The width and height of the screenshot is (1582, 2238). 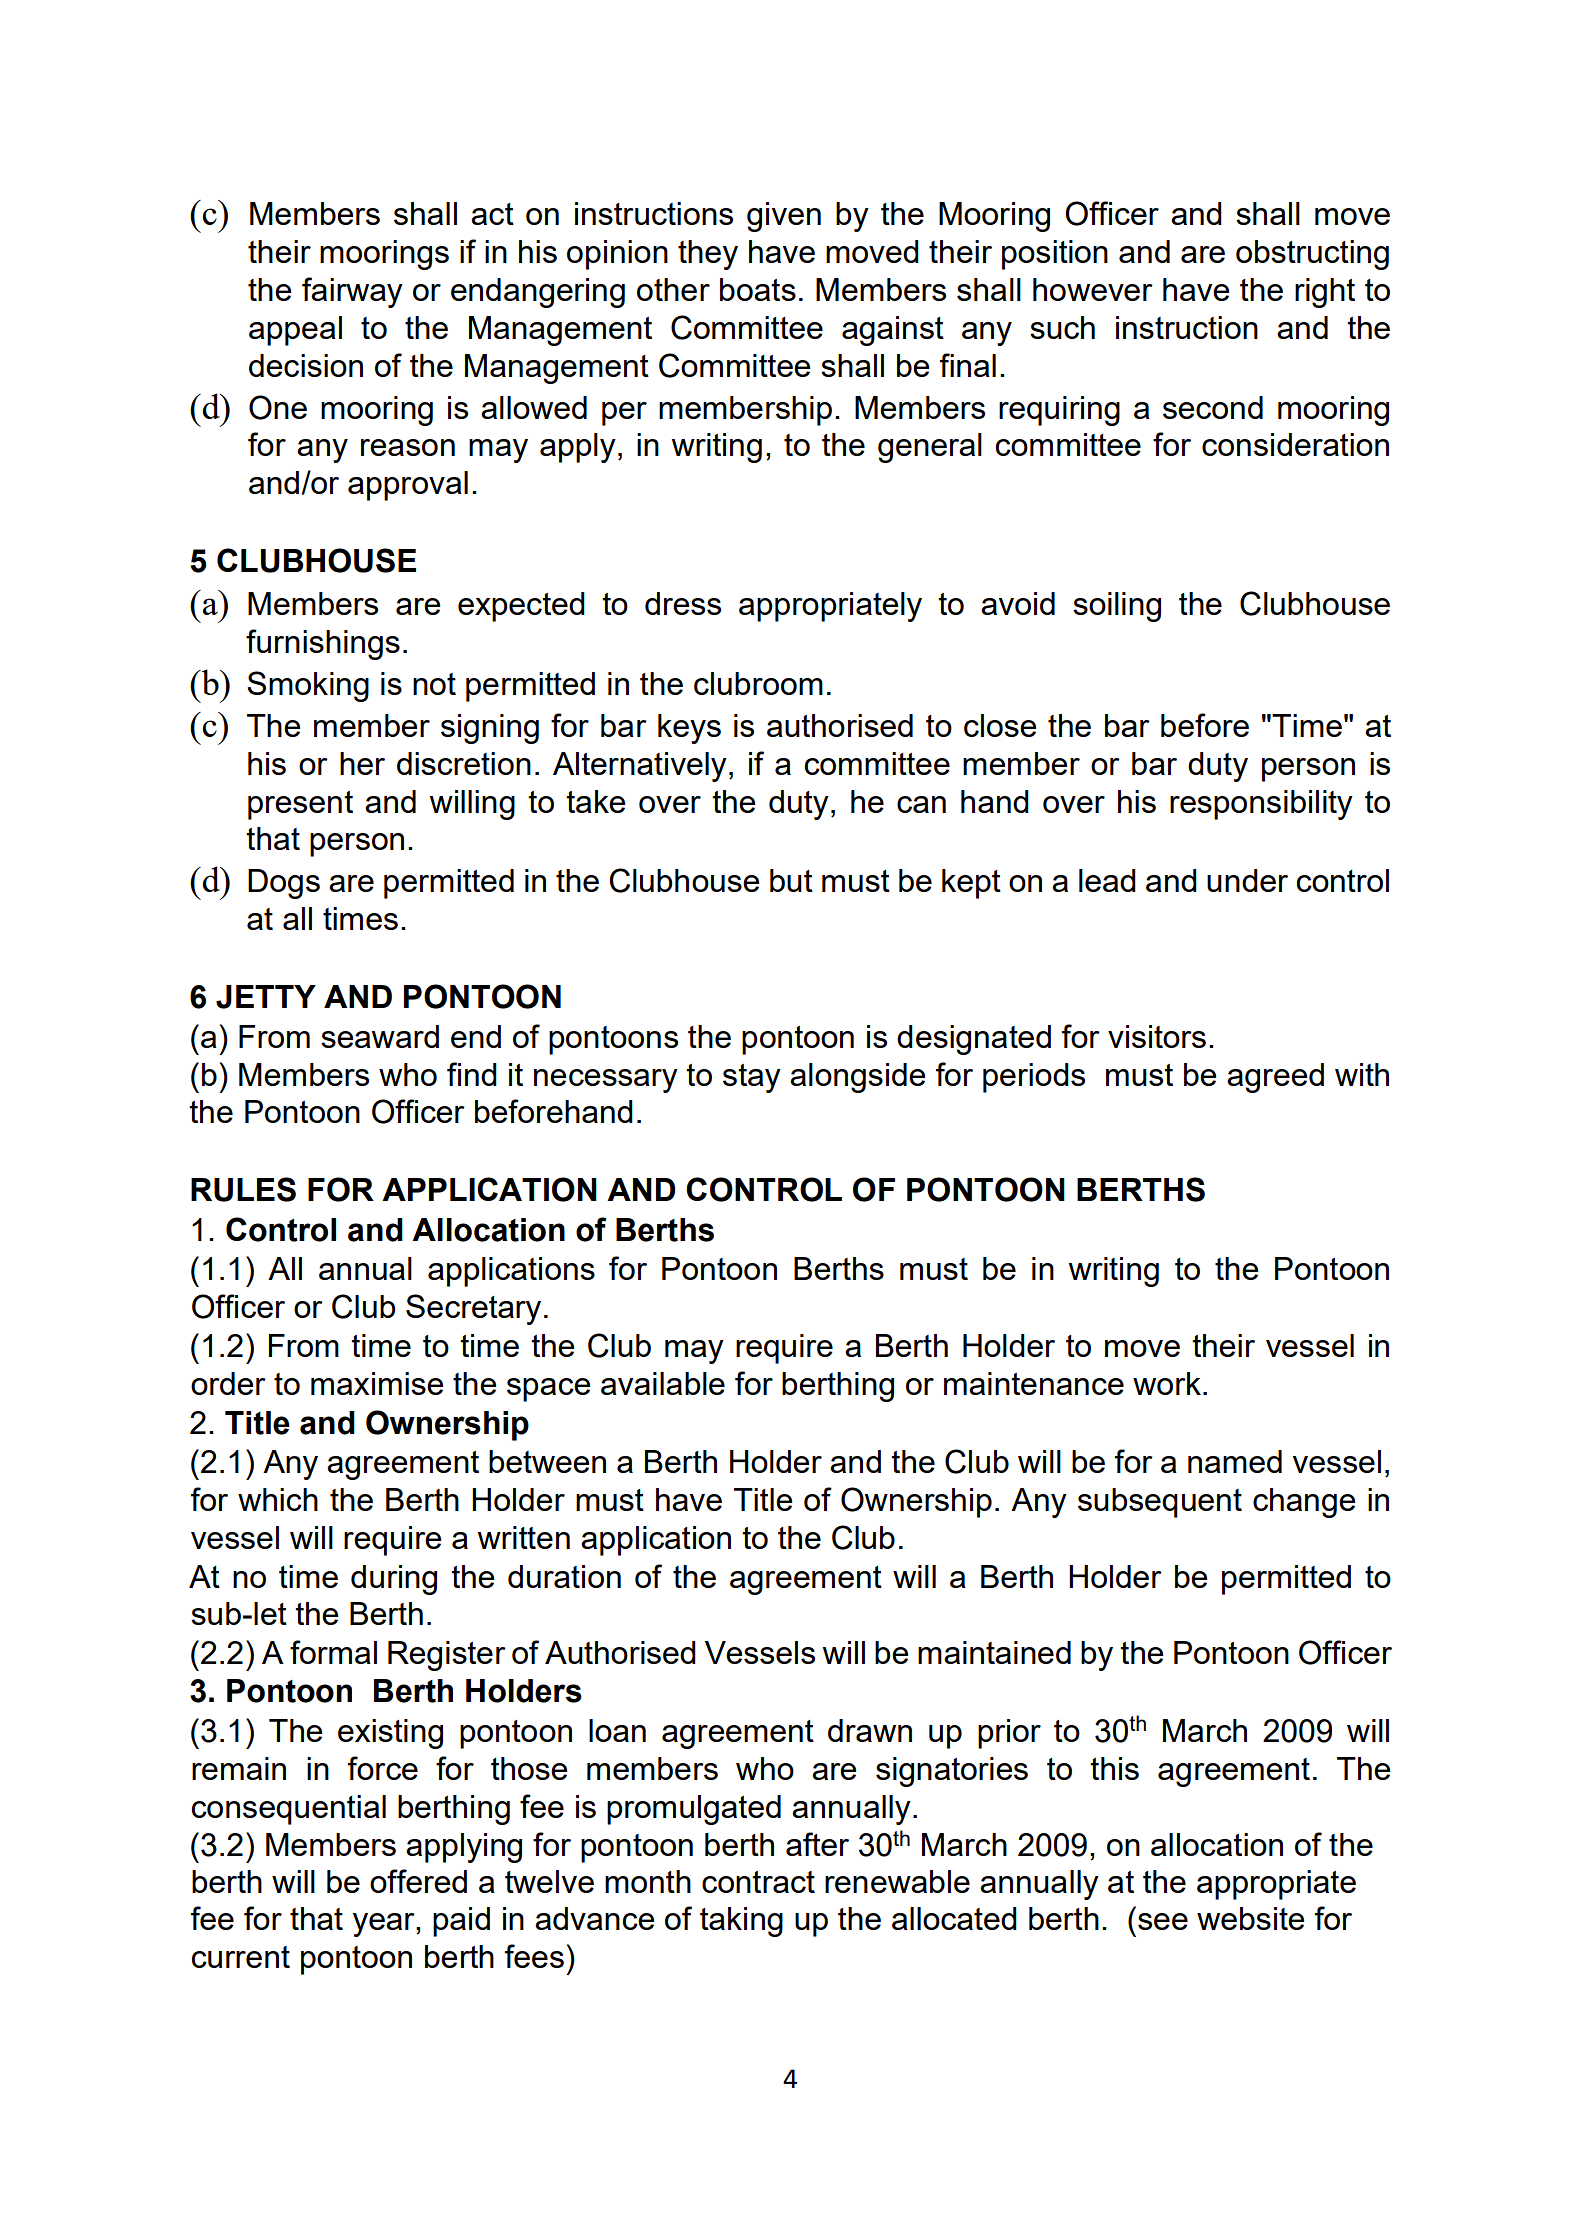 I want to click on boats, so click(x=758, y=289).
